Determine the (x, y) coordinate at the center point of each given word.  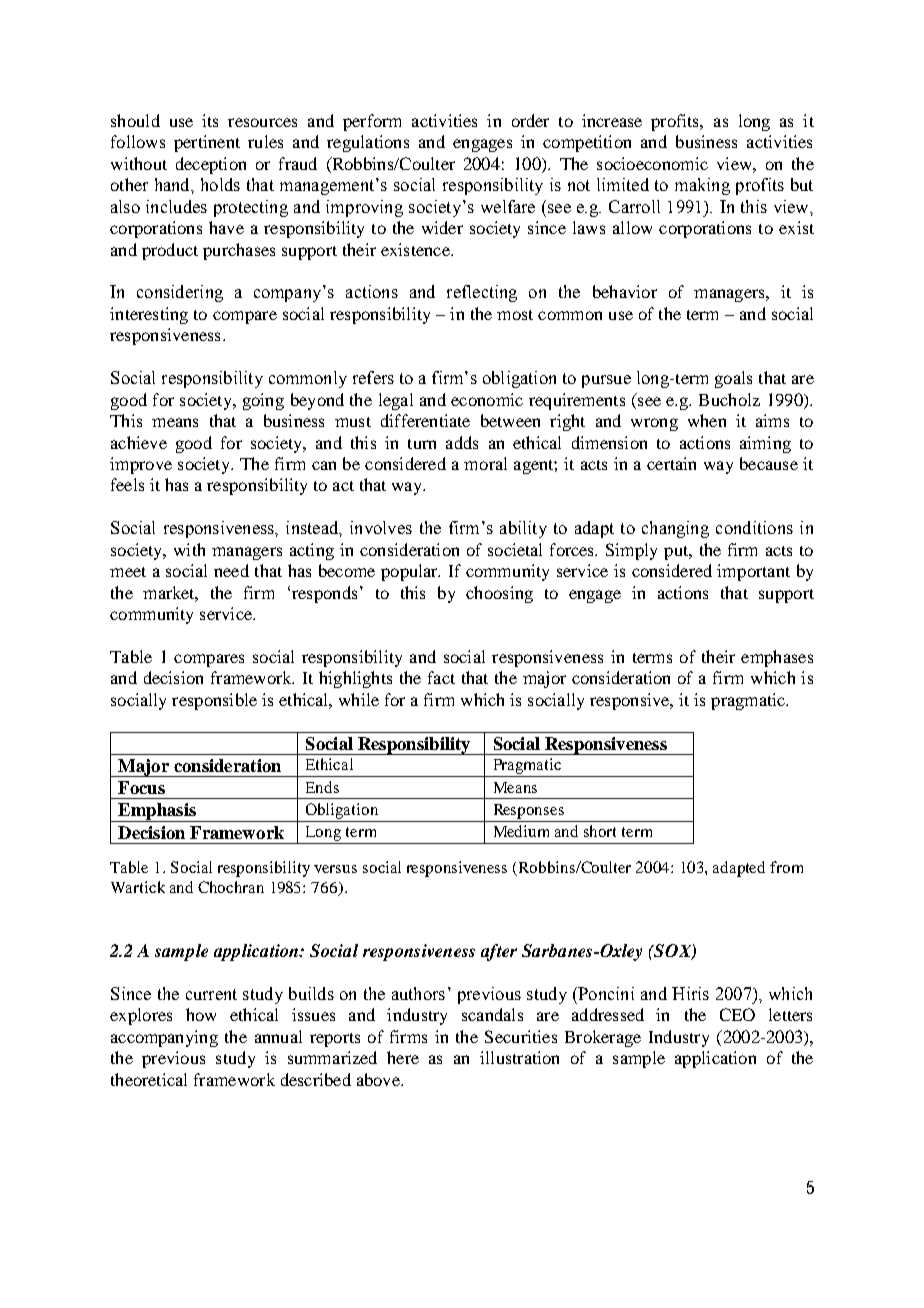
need (231, 570)
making (702, 186)
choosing (499, 594)
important (753, 572)
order (530, 120)
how (201, 1014)
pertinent (207, 143)
